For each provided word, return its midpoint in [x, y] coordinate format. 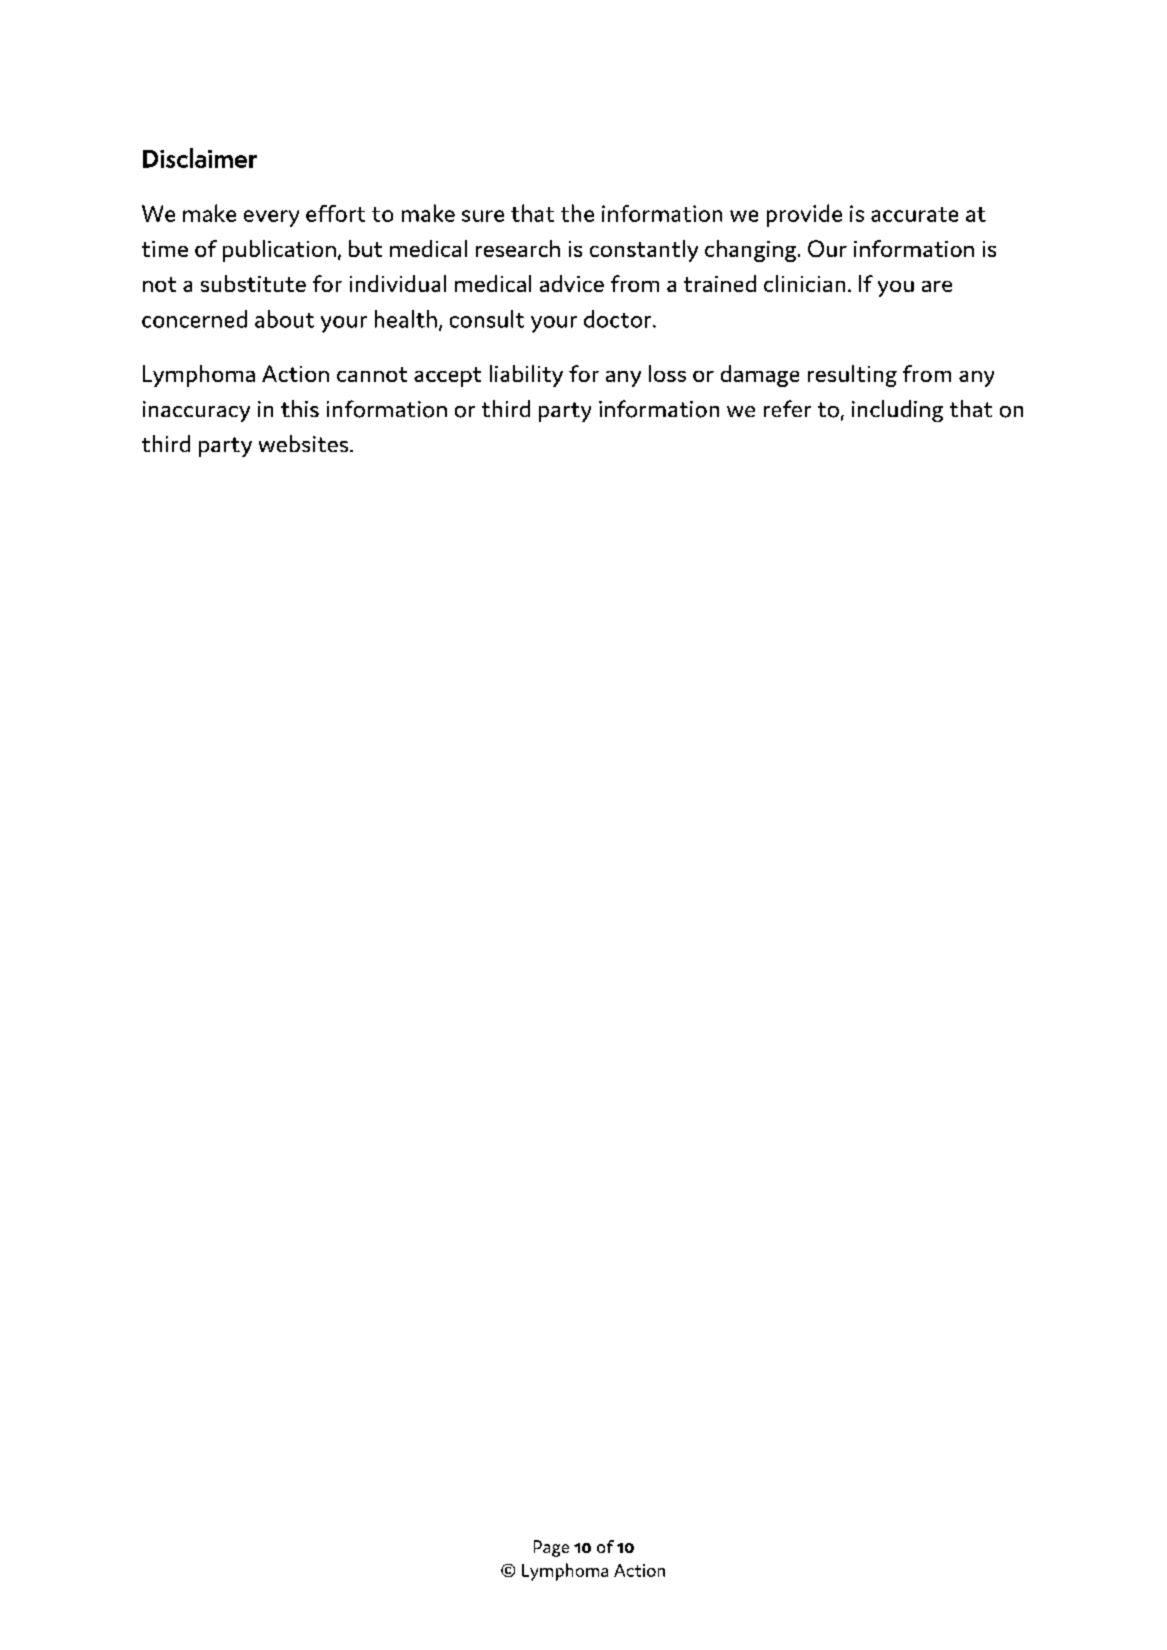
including [897, 411]
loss [667, 373]
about [284, 319]
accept [447, 377]
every [271, 218]
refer [787, 408]
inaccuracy [196, 411]
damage [760, 376]
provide [804, 215]
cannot [372, 374]
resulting [852, 376]
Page [551, 1548]
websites [305, 443]
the [577, 213]
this [300, 408]
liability [526, 376]
